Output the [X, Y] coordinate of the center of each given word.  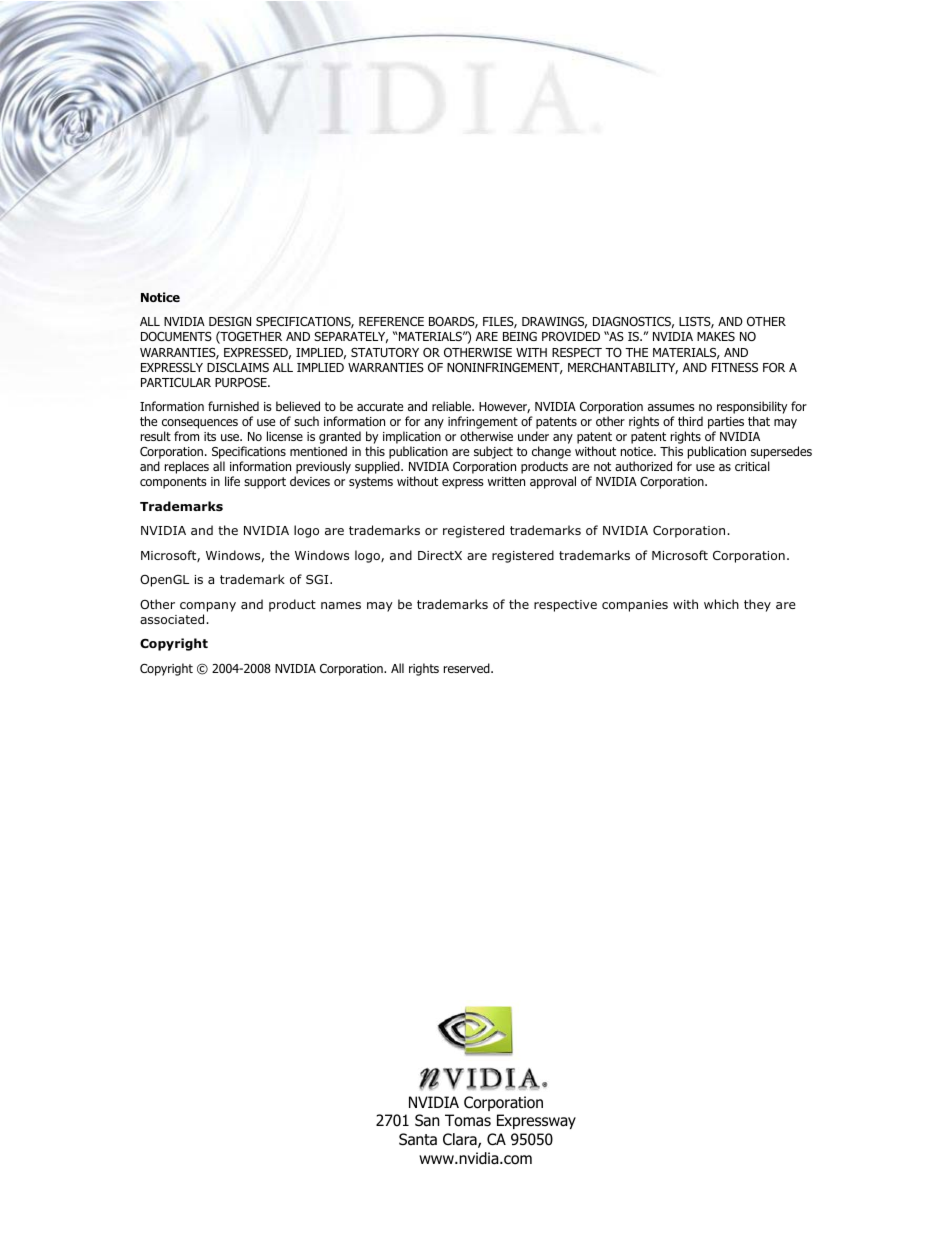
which [721, 604]
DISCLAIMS [238, 367]
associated [173, 619]
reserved [468, 668]
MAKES [716, 336]
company [208, 607]
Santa [418, 1139]
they [757, 605]
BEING [520, 336]
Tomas [468, 1120]
